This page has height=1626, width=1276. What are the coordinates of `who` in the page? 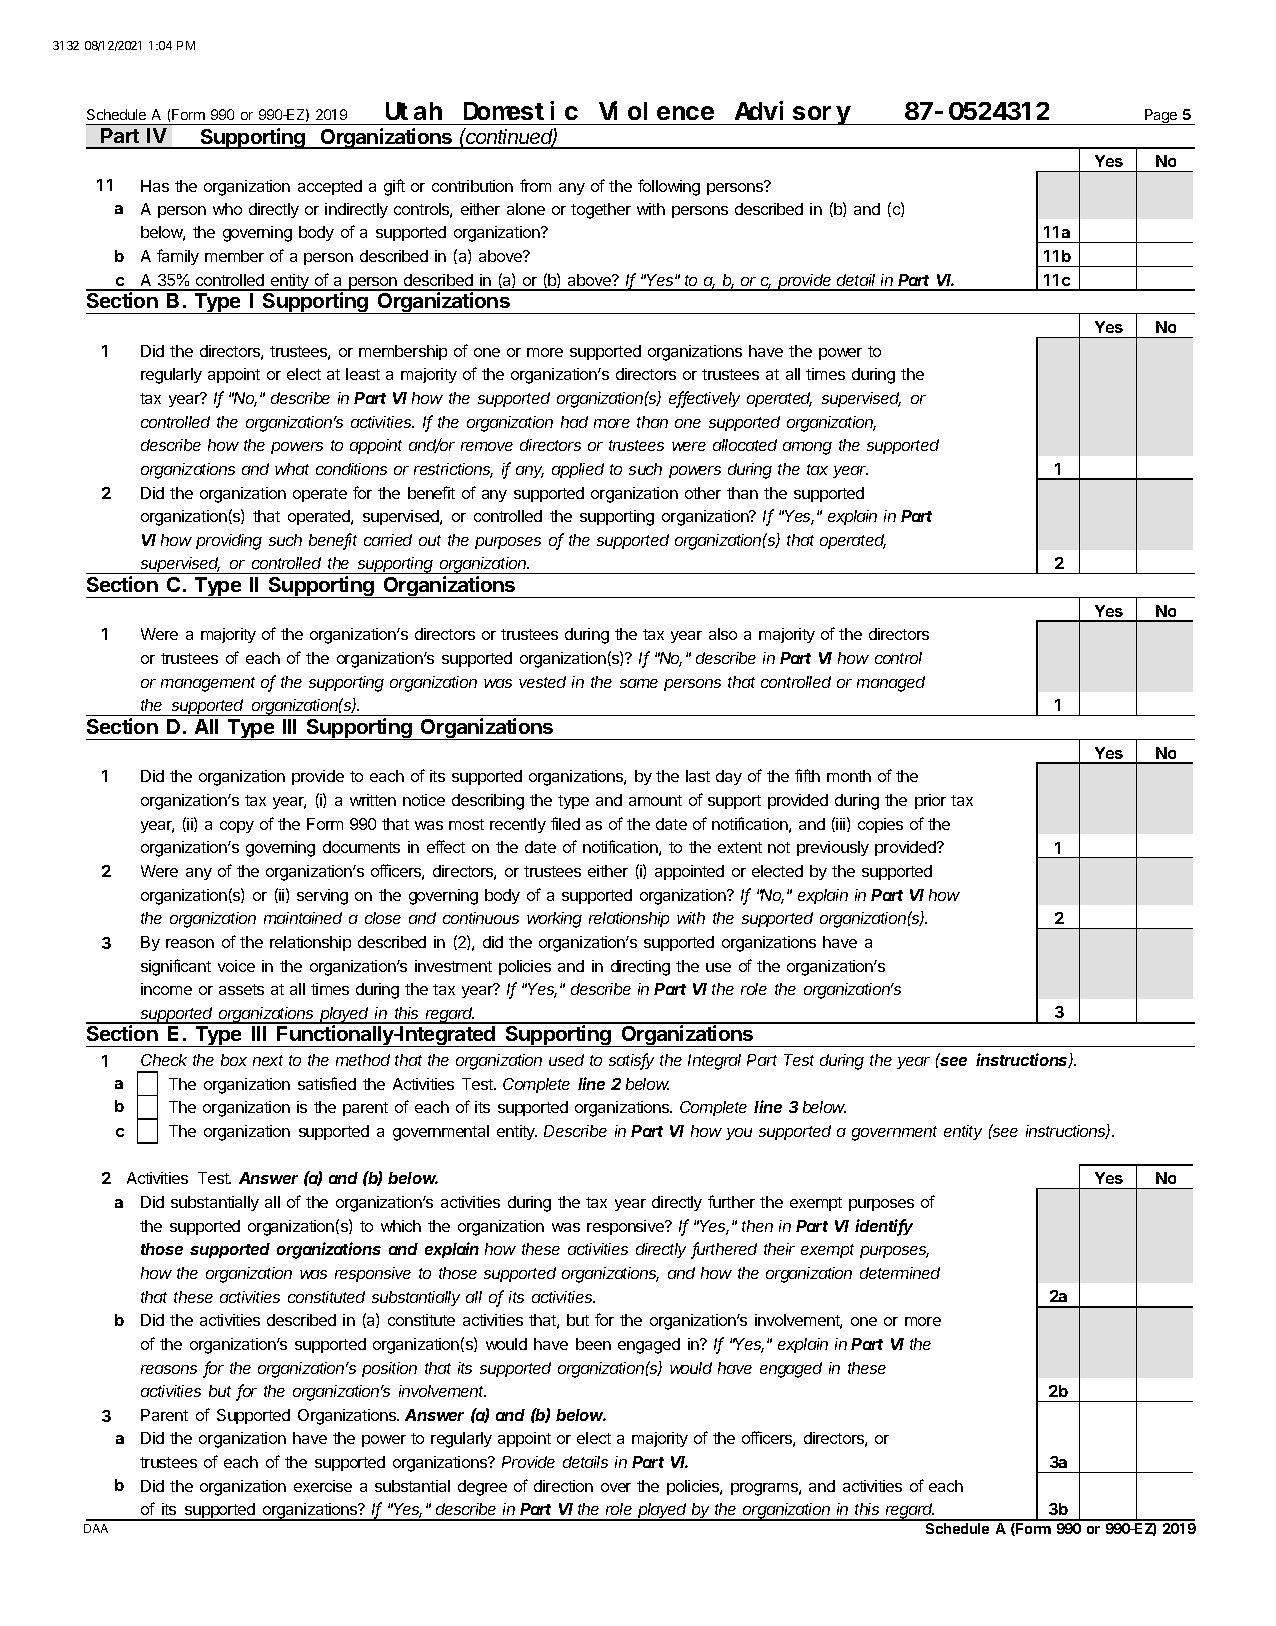 It's located at (227, 209).
